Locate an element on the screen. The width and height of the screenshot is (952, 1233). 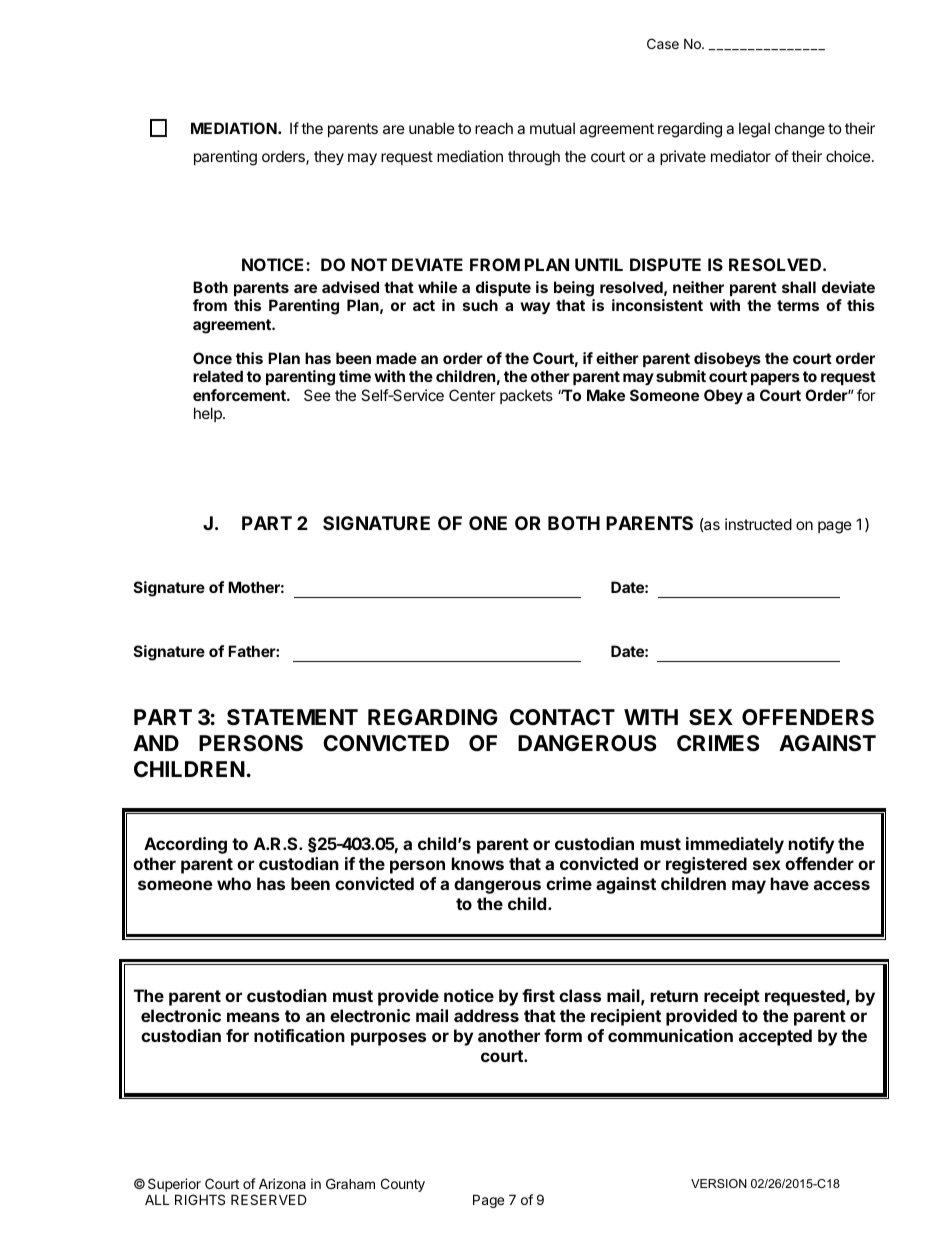
Arizona is located at coordinates (282, 1183).
